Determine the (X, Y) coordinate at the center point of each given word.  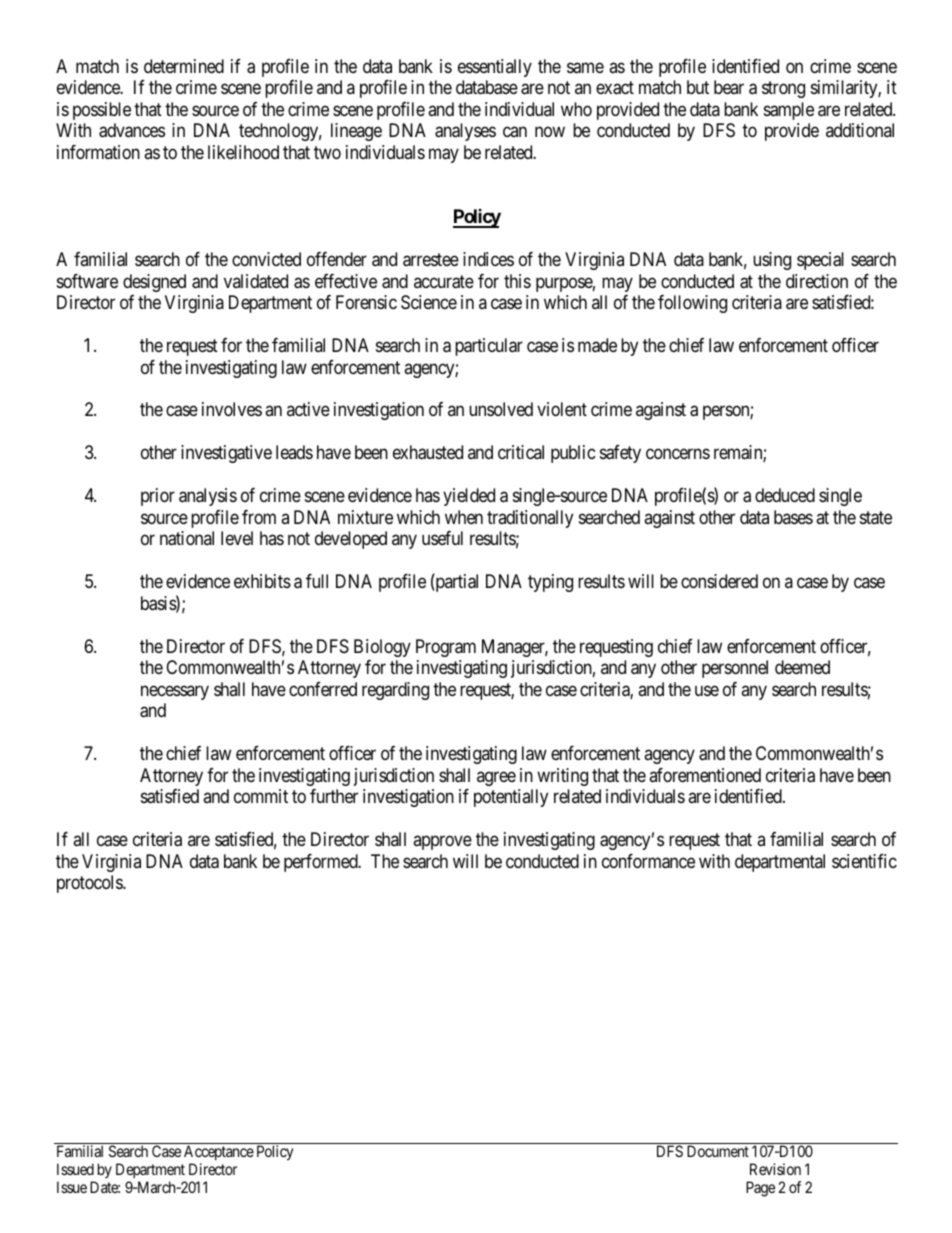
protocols (90, 884)
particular (489, 347)
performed (322, 863)
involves (232, 409)
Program (446, 648)
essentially (495, 68)
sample (789, 111)
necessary (175, 692)
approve (442, 843)
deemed (802, 667)
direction (817, 281)
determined (184, 66)
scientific (864, 861)
